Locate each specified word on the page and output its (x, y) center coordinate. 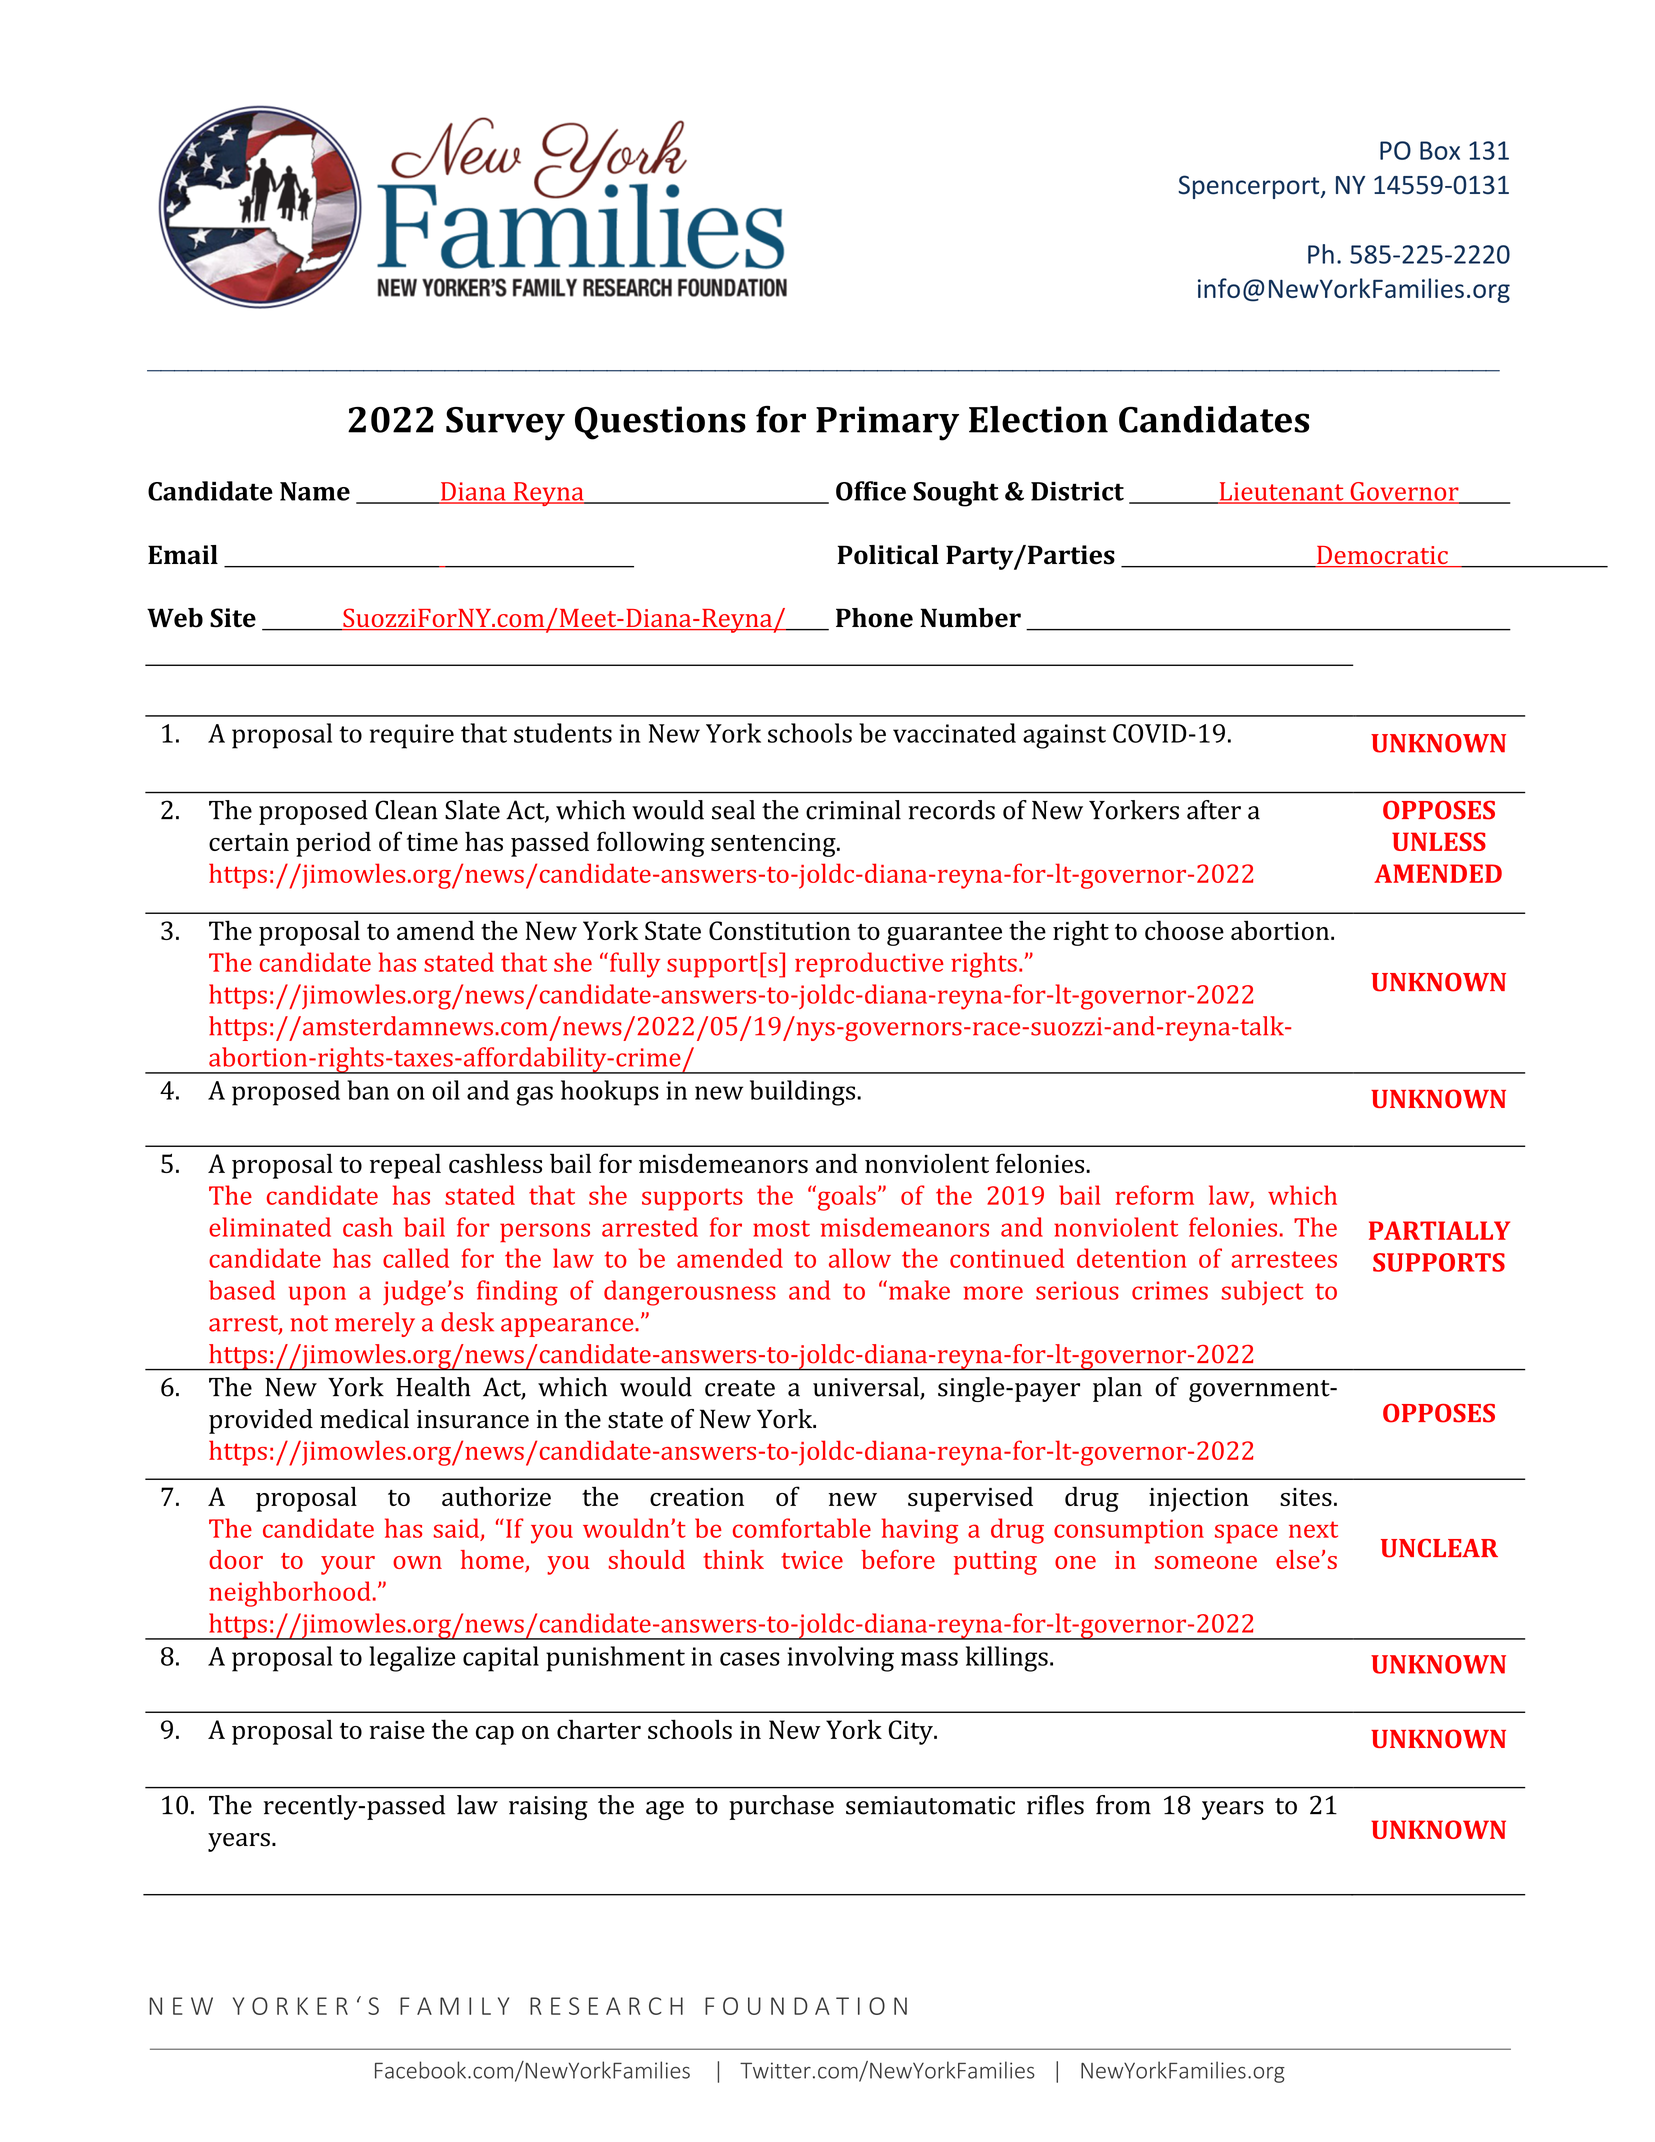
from (1123, 1805)
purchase (781, 1807)
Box (1440, 150)
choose (1184, 930)
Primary (887, 423)
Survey (505, 424)
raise (397, 1730)
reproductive (869, 965)
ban (368, 1090)
